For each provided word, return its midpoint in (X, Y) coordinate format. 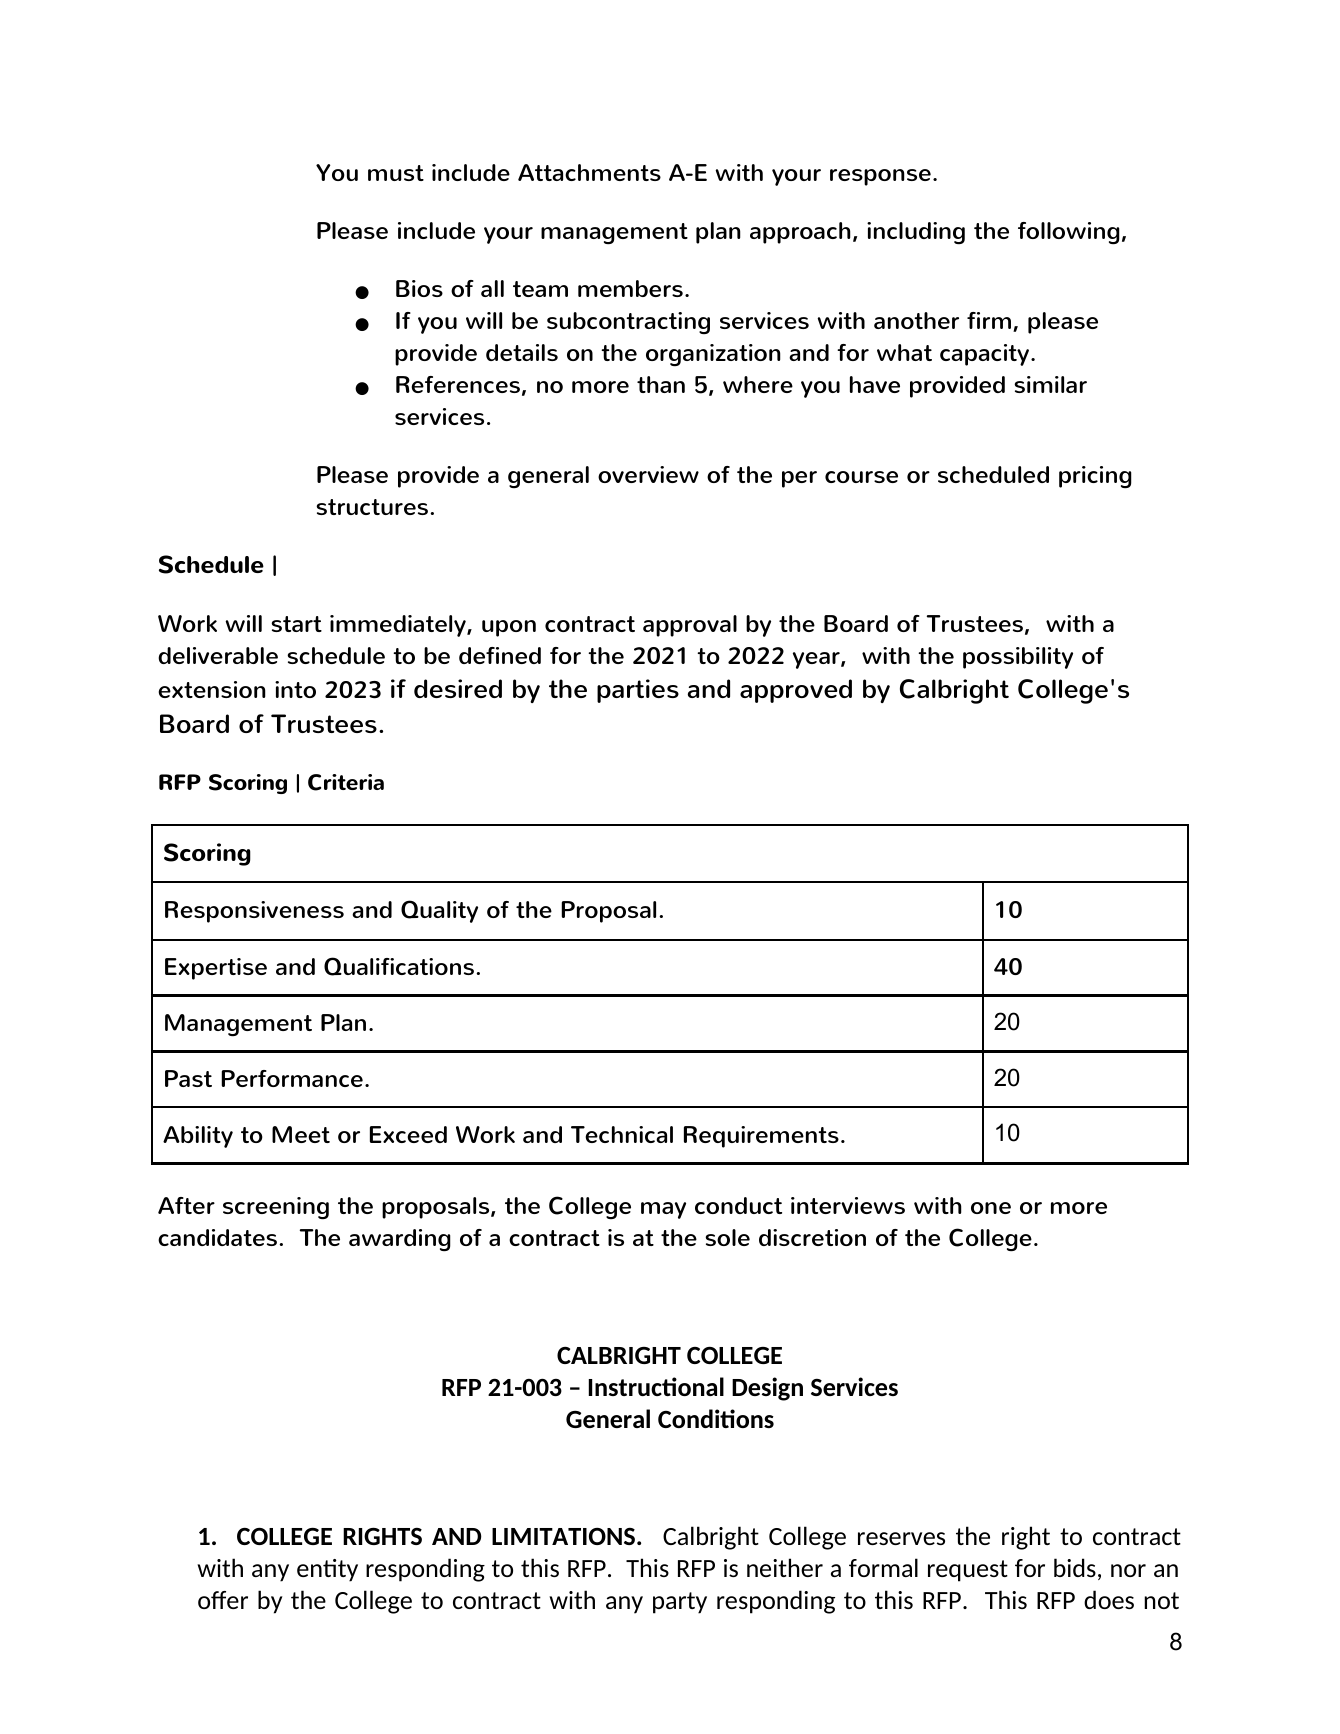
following (1069, 233)
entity (327, 1570)
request (968, 1571)
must (396, 173)
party (680, 1603)
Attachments (589, 172)
